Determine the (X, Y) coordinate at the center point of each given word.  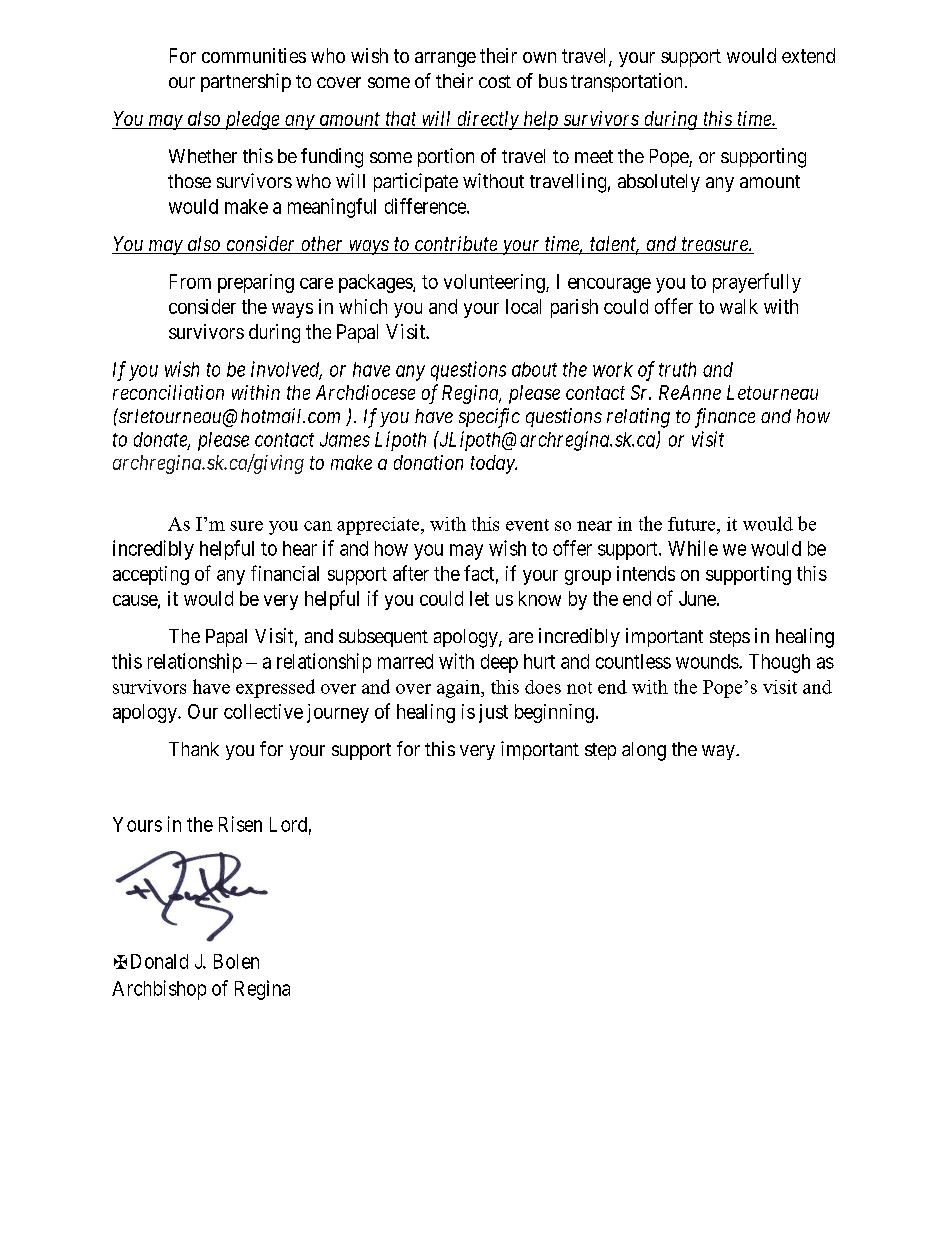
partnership (246, 82)
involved (286, 370)
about (534, 369)
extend (808, 55)
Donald (159, 961)
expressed (275, 688)
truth (677, 369)
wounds (708, 661)
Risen (240, 824)
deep (499, 663)
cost (495, 81)
